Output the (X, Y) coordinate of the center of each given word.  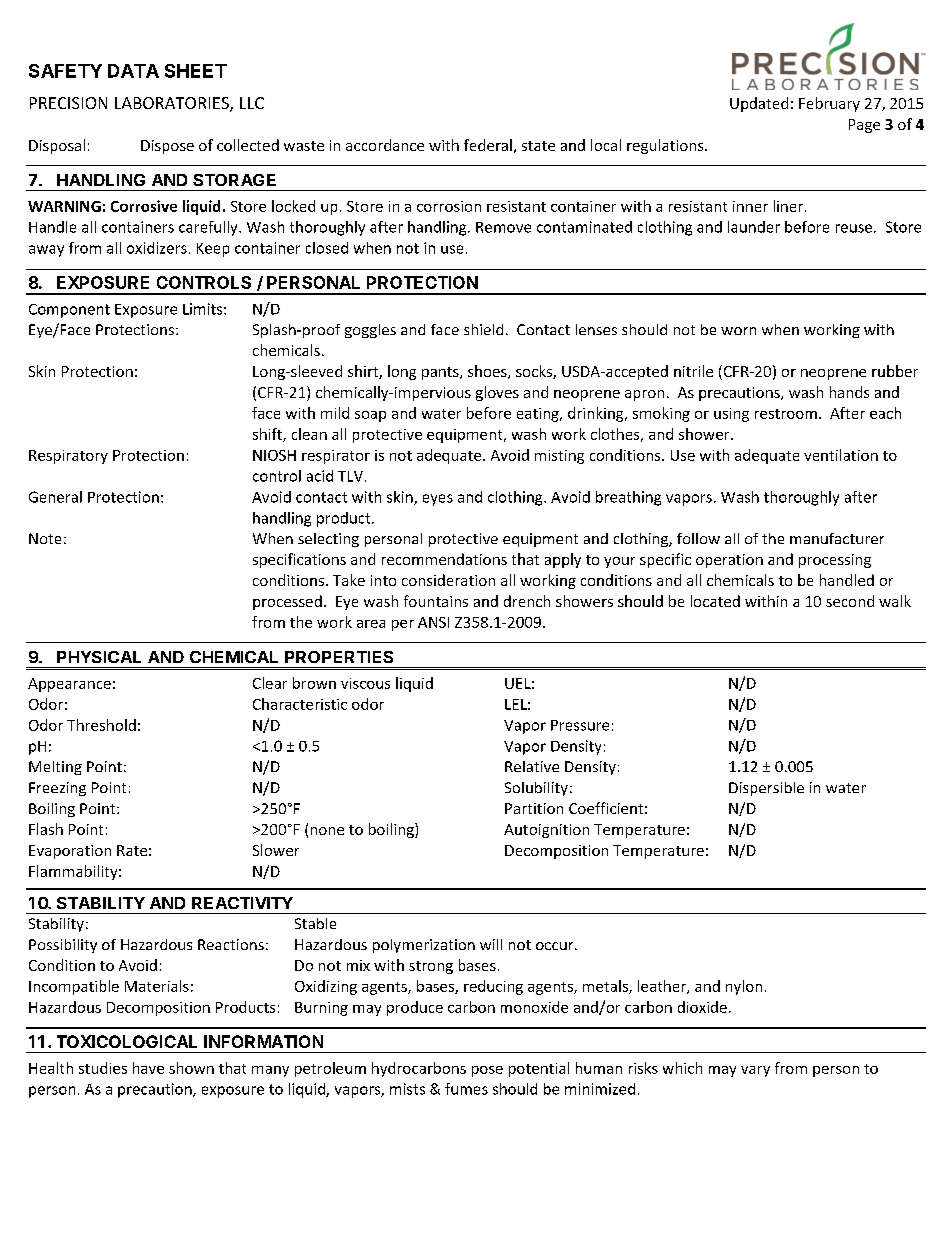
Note (45, 538)
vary (755, 1071)
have (148, 1068)
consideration (448, 580)
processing (835, 561)
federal (488, 145)
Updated (759, 104)
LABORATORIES (173, 104)
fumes (466, 1089)
